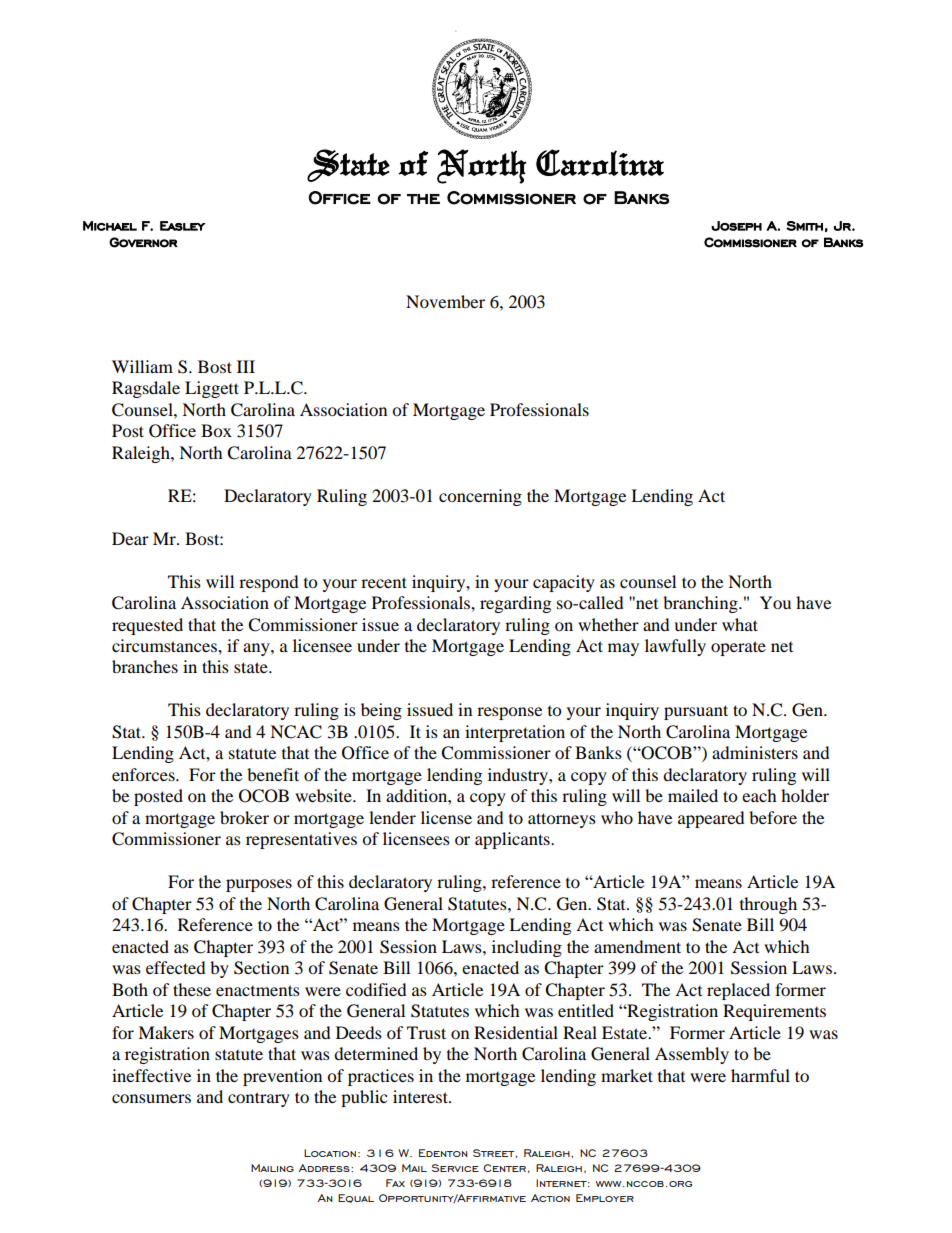 The image size is (952, 1233). I want to click on Easley, so click(183, 226).
